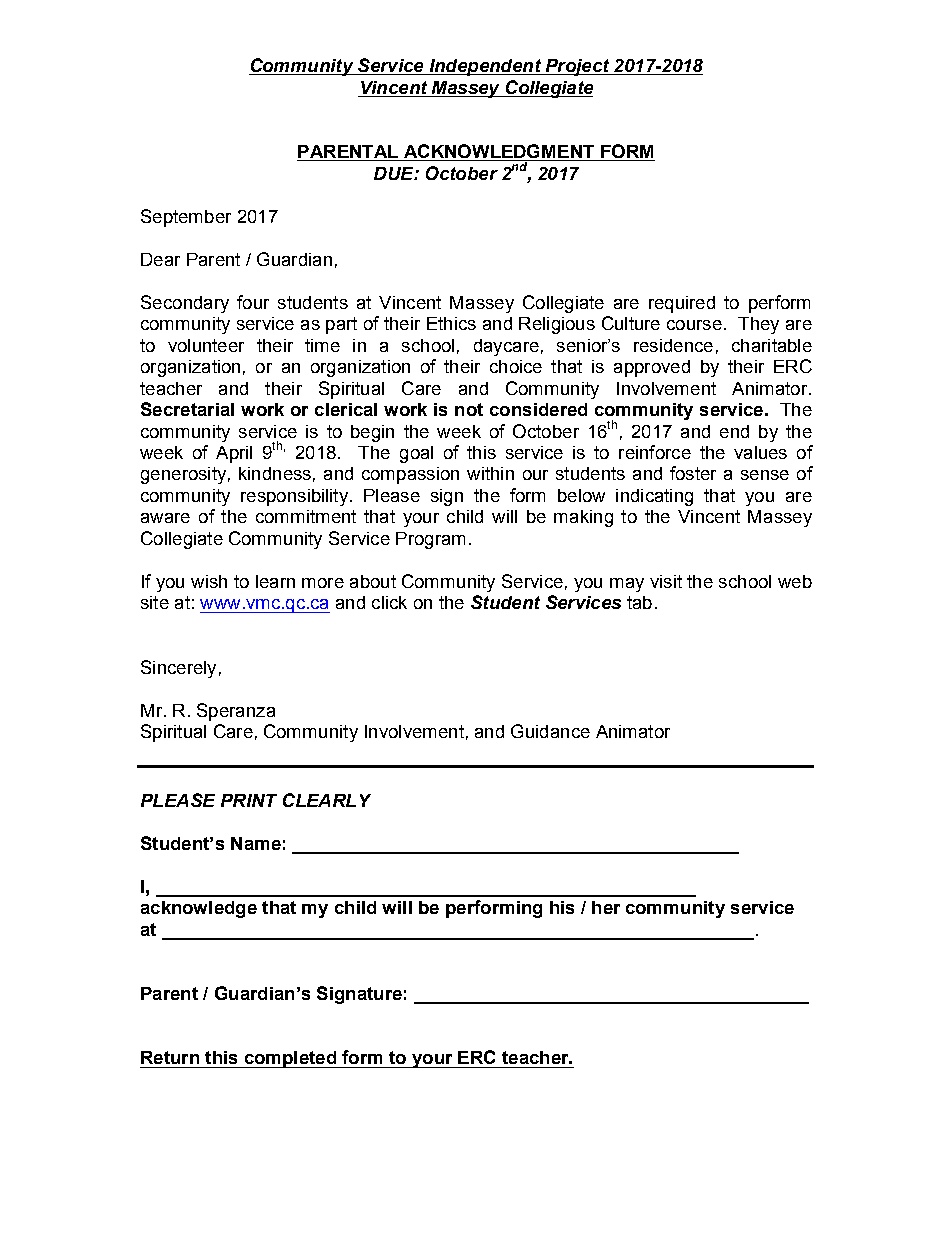 The height and width of the document is (1233, 952). Describe the element at coordinates (666, 581) in the document. I see `visit` at that location.
